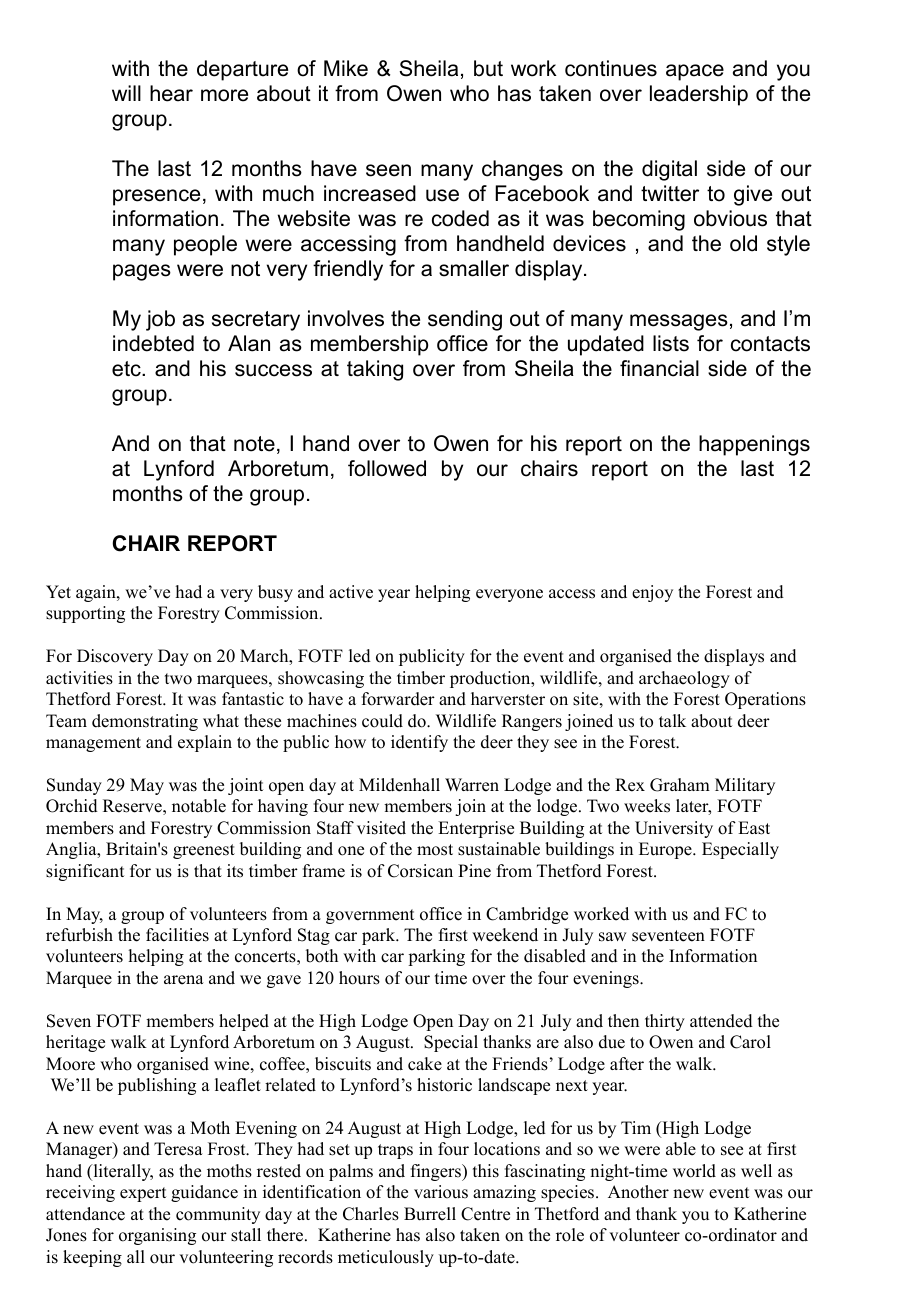 The width and height of the page is (924, 1308). What do you see at coordinates (126, 93) in the page?
I see `will` at bounding box center [126, 93].
